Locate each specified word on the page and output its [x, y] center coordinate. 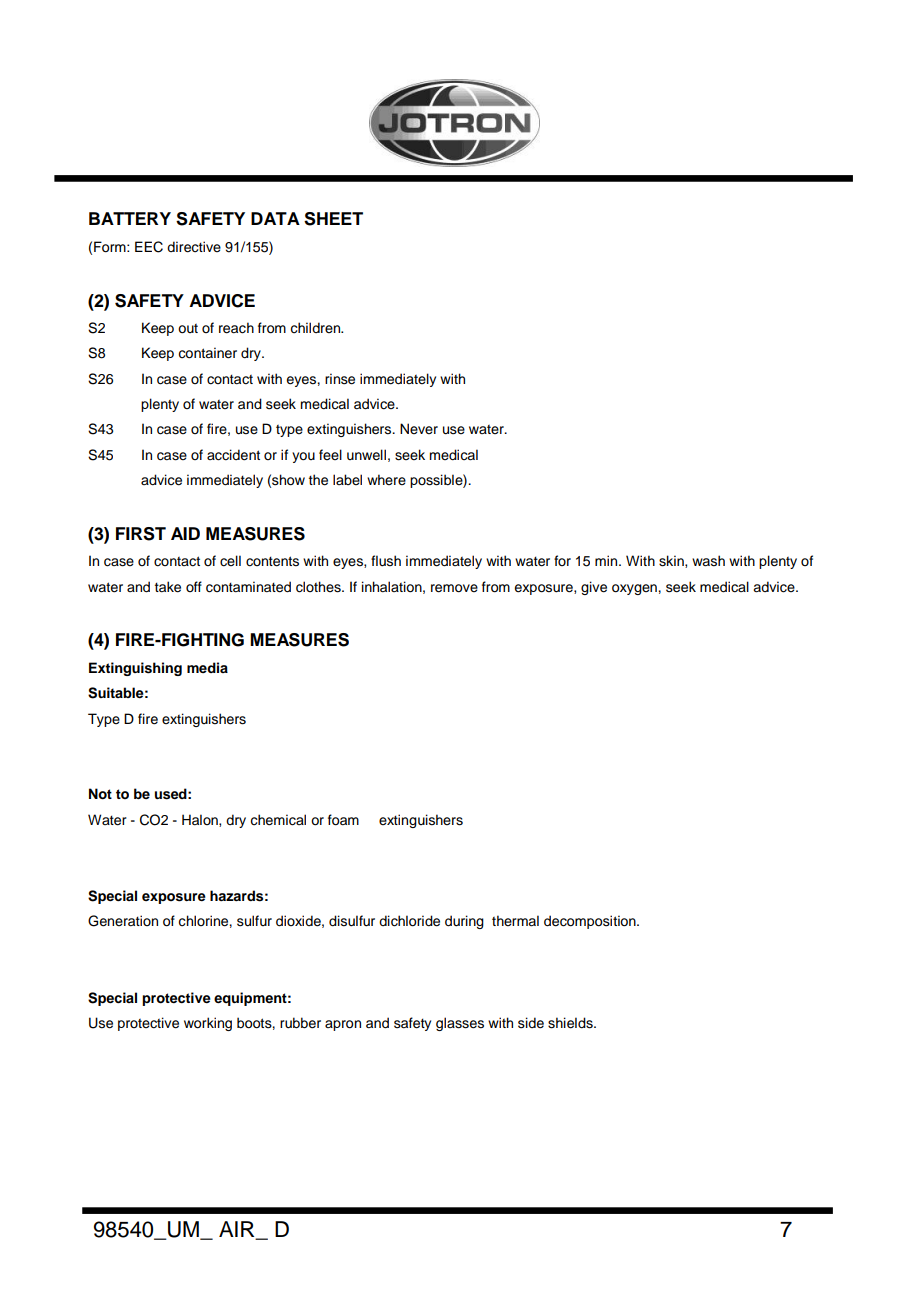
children [316, 327]
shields [571, 1023]
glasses [460, 1024]
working [208, 1024]
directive [194, 247]
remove [454, 588]
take [168, 587]
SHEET [333, 219]
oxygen [635, 589]
